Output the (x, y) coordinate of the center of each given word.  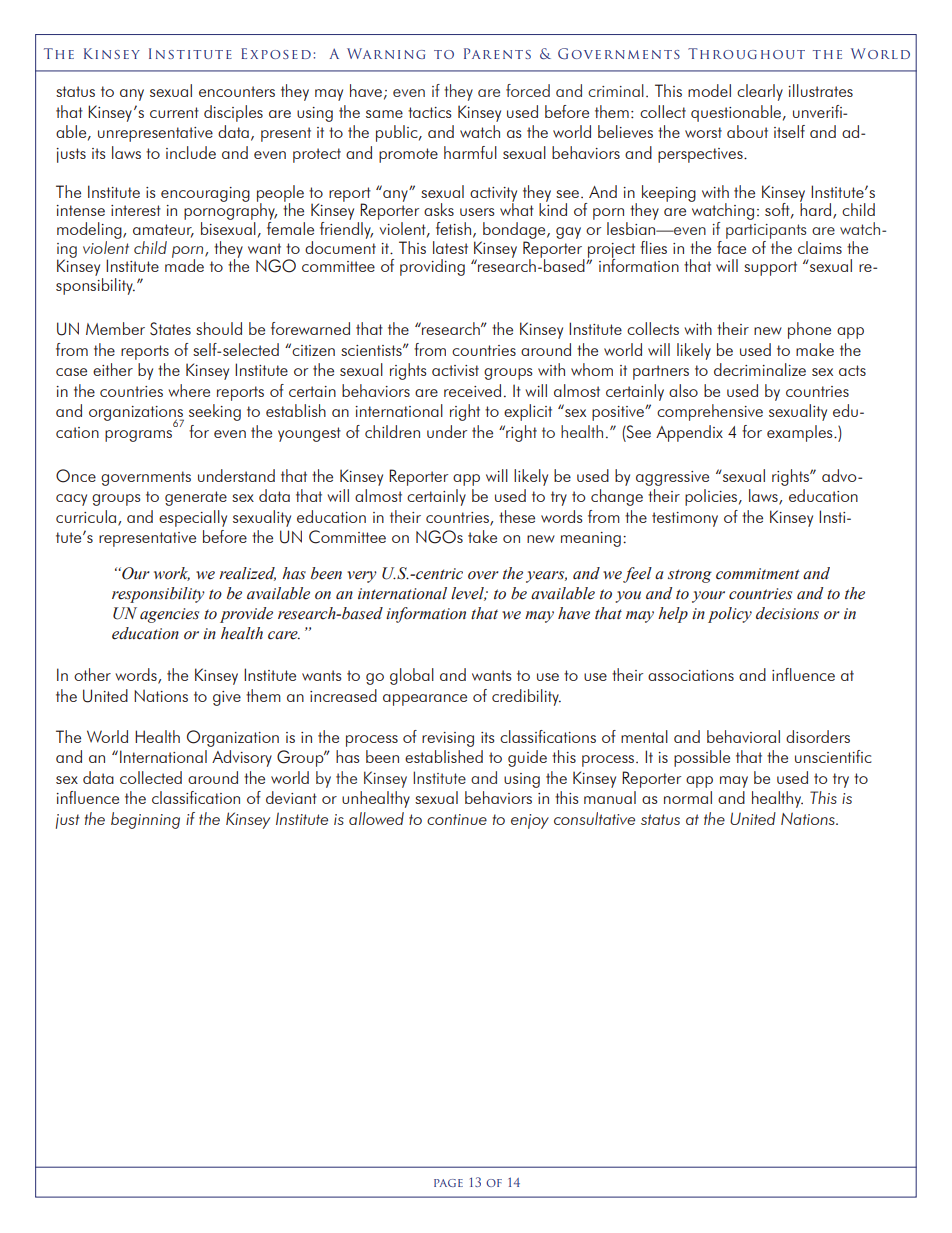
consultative (594, 818)
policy (730, 615)
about (747, 131)
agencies (169, 615)
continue (457, 819)
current (174, 112)
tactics (430, 112)
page (448, 1183)
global (412, 676)
